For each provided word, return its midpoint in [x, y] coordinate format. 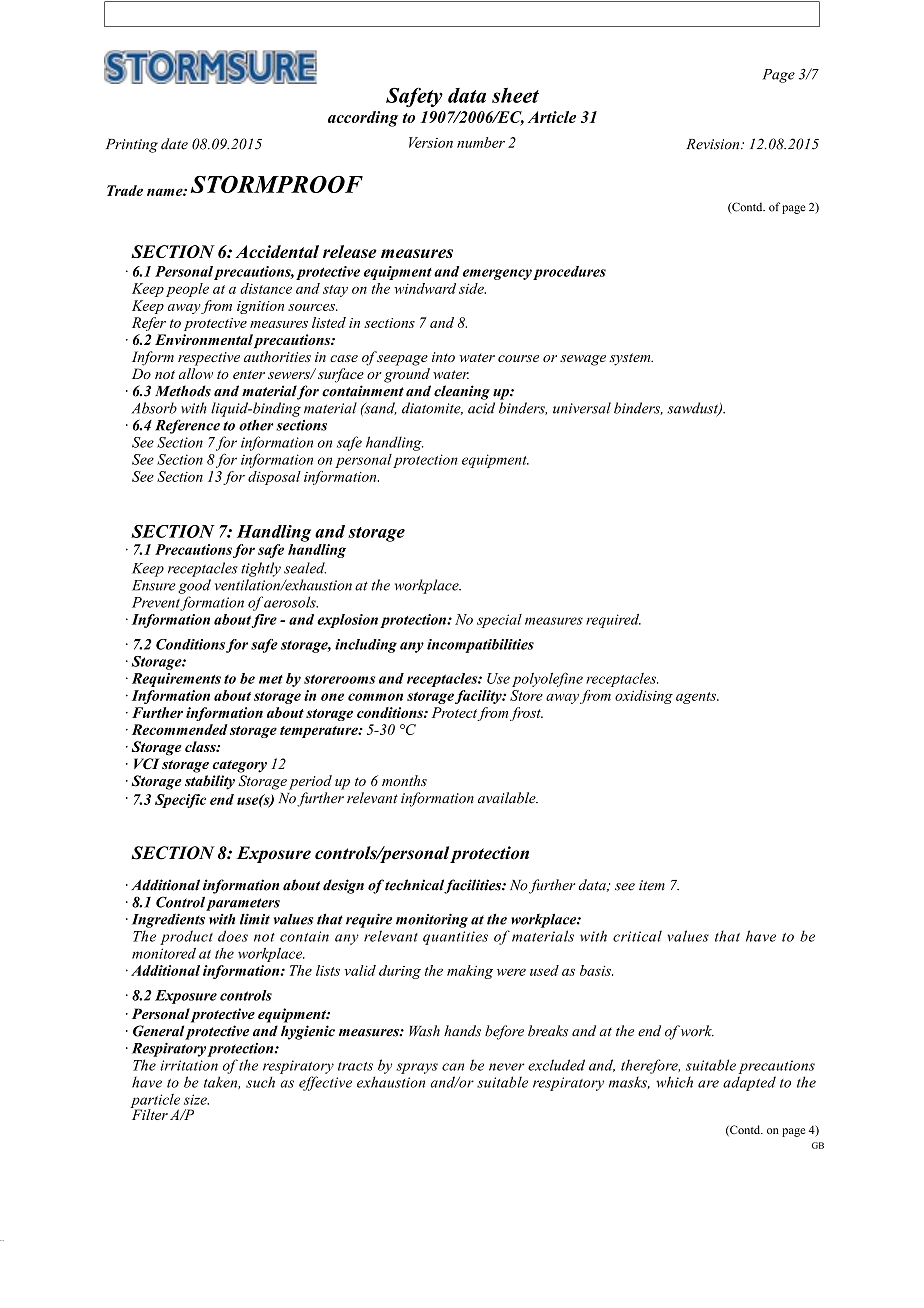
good [194, 586]
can [453, 1067]
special [499, 621]
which [674, 1082]
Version [431, 142]
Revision [714, 144]
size [196, 1099]
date [174, 144]
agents [697, 698]
